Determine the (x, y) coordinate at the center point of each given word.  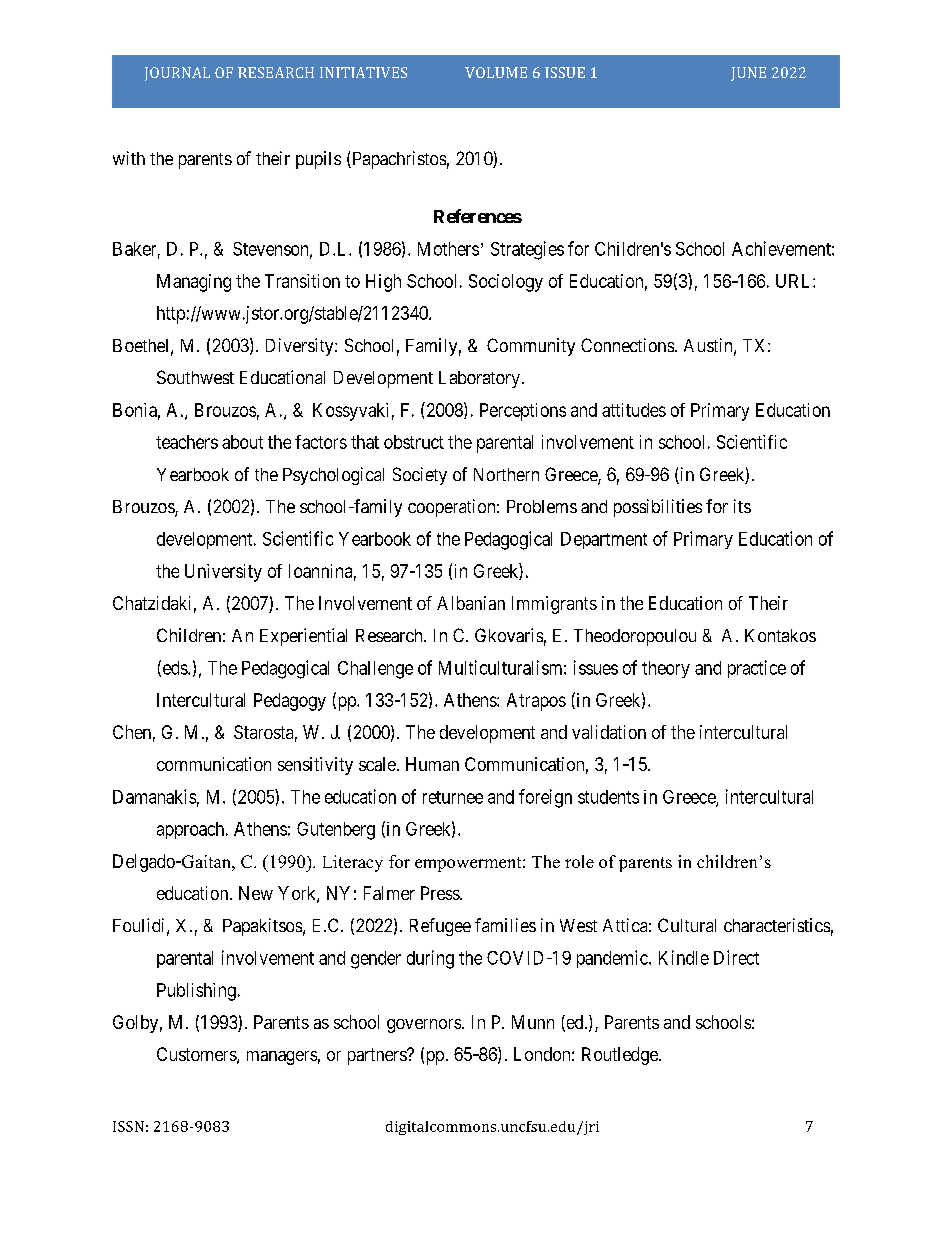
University (223, 573)
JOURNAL (177, 74)
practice (757, 669)
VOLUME (496, 72)
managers (282, 1058)
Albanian (471, 603)
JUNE (748, 74)
